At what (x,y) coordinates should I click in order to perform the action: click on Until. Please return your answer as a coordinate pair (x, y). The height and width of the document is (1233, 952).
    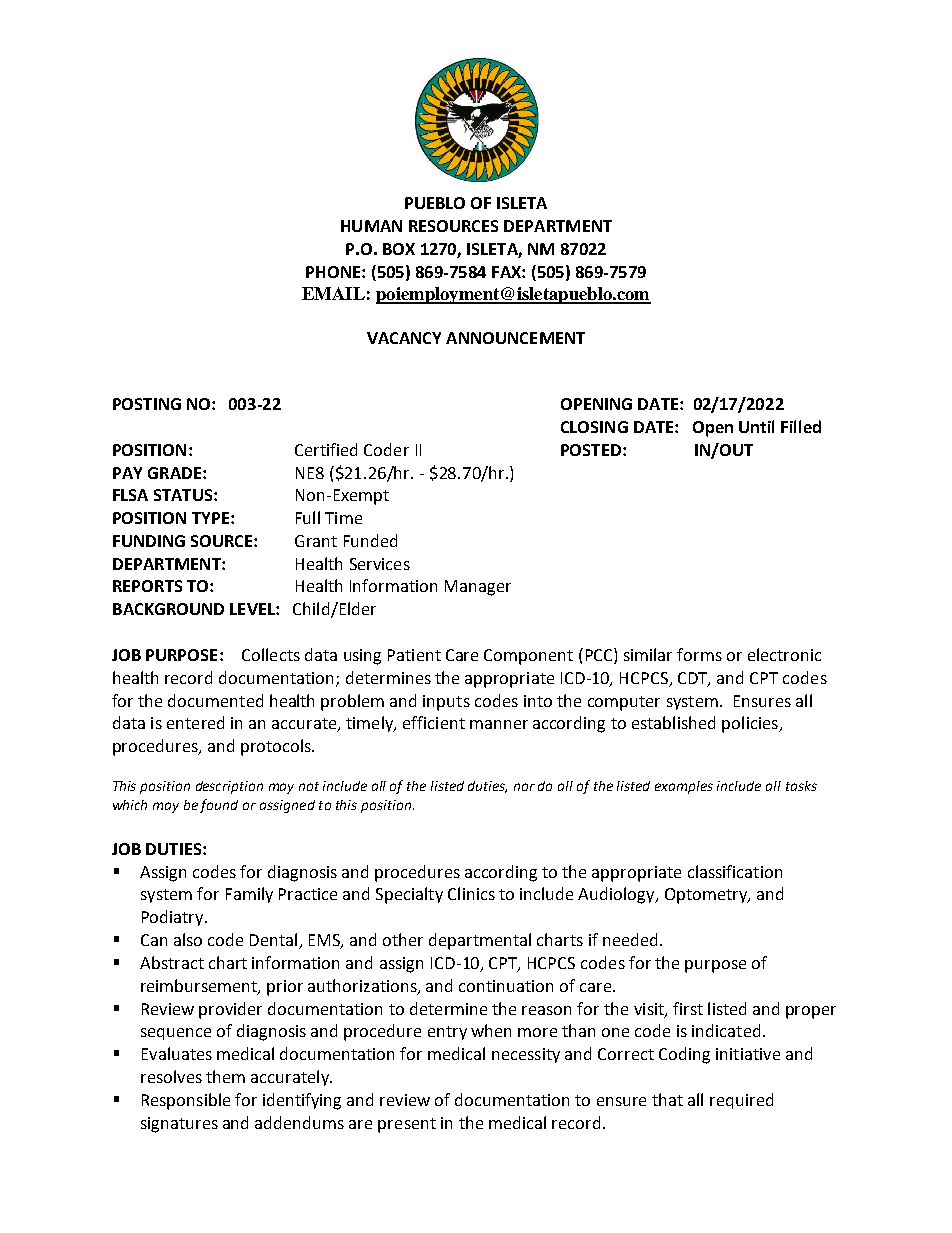
    Looking at the image, I should click on (756, 426).
